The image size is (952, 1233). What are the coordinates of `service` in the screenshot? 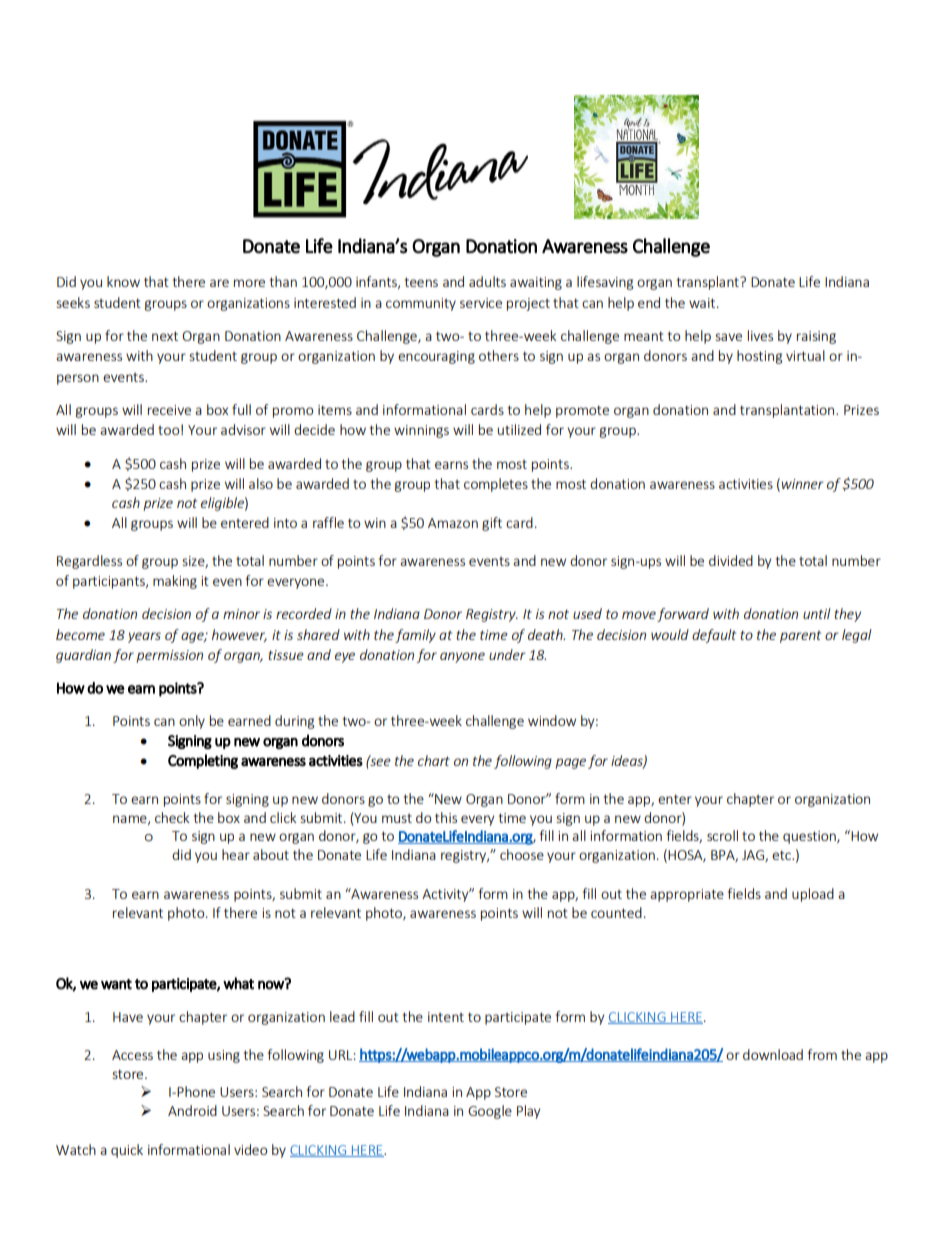 It's located at (481, 303).
